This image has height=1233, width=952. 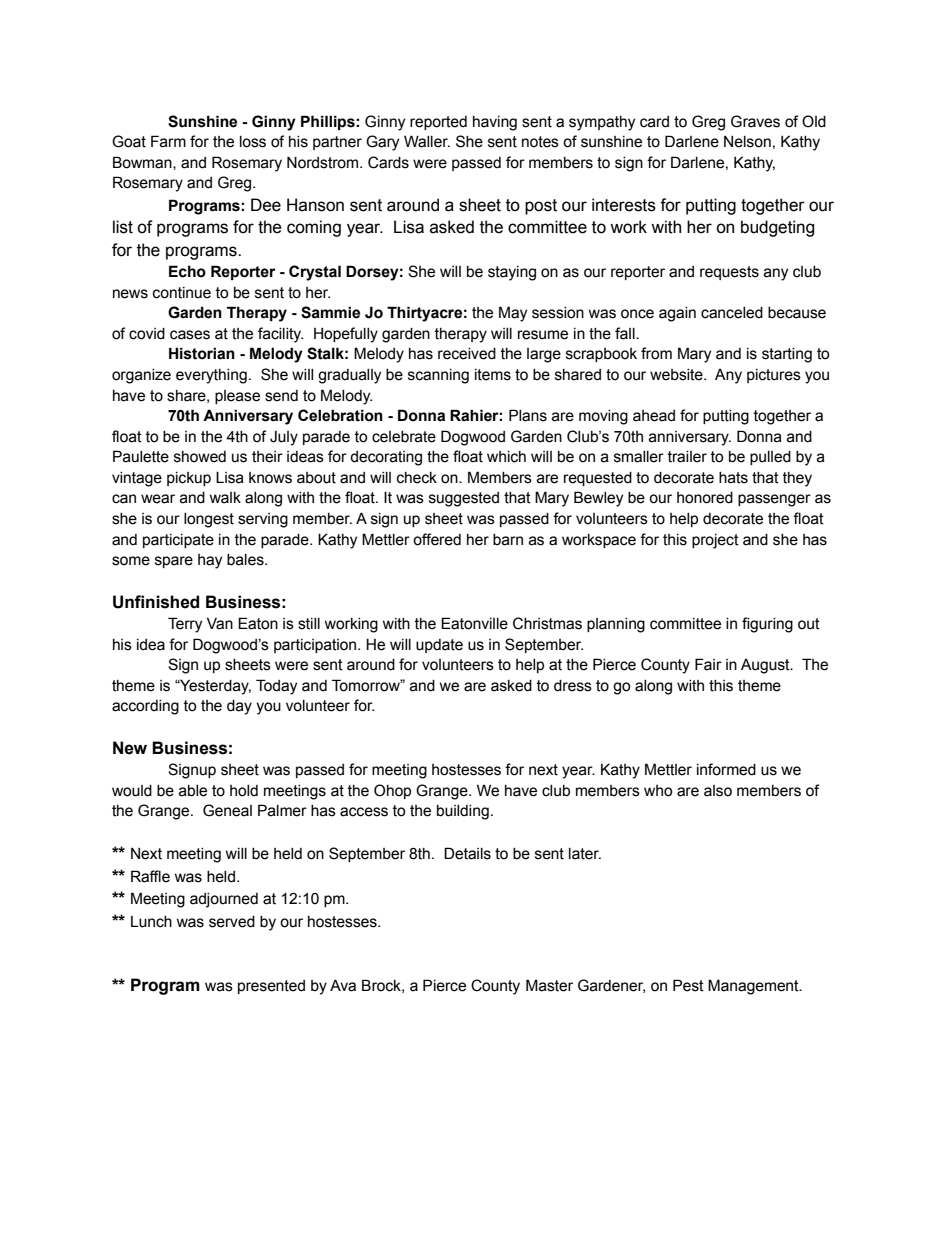 I want to click on Nelson, so click(x=747, y=142).
